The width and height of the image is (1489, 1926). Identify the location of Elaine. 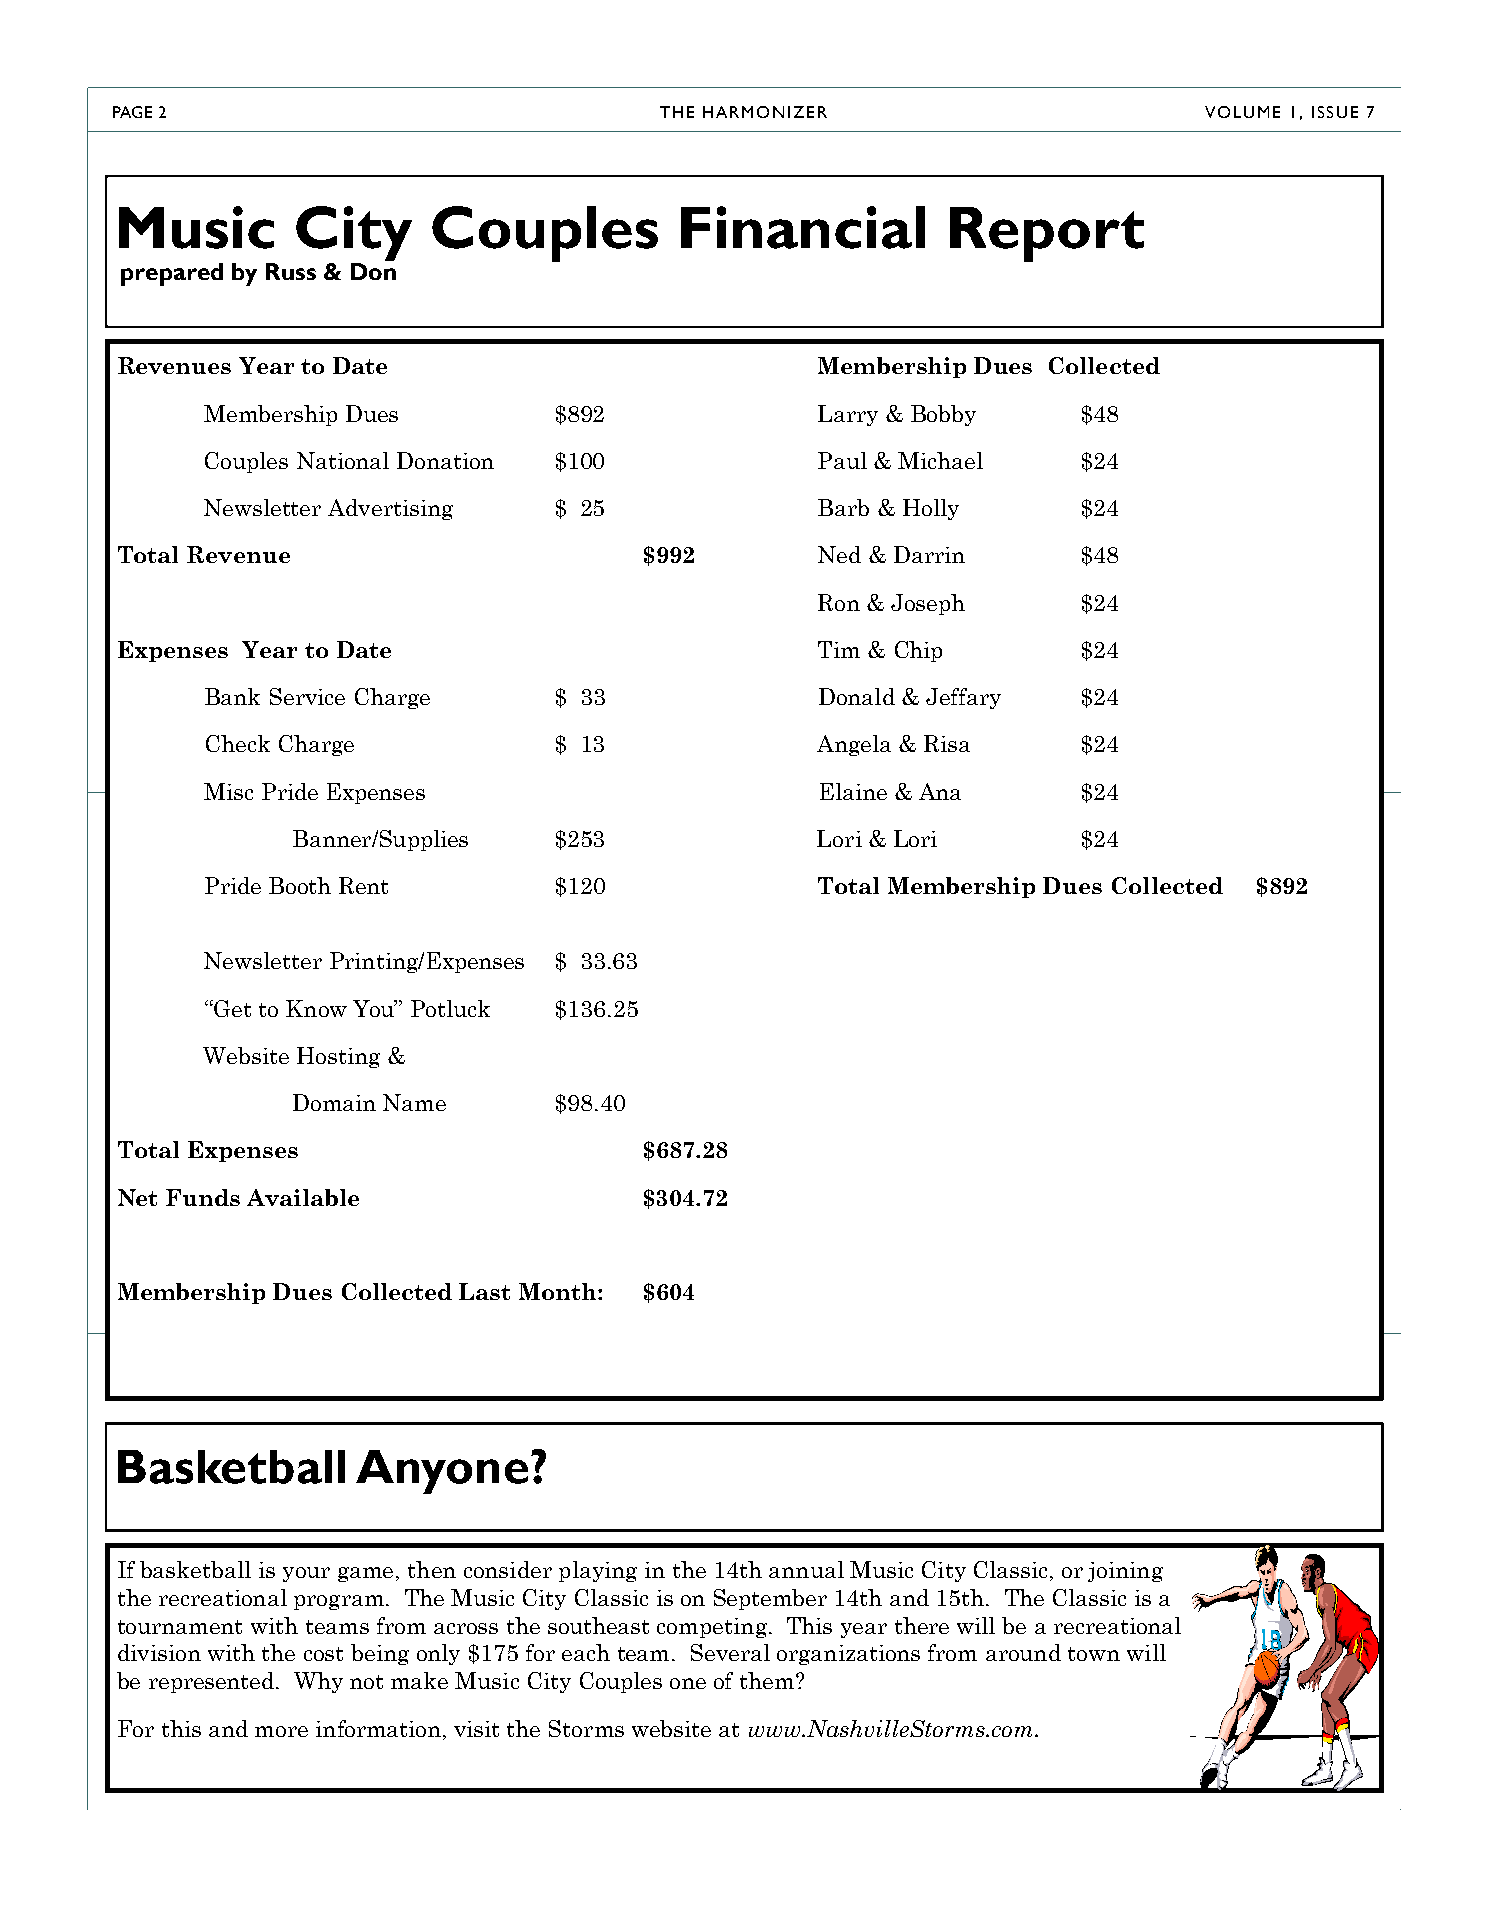
(853, 791).
